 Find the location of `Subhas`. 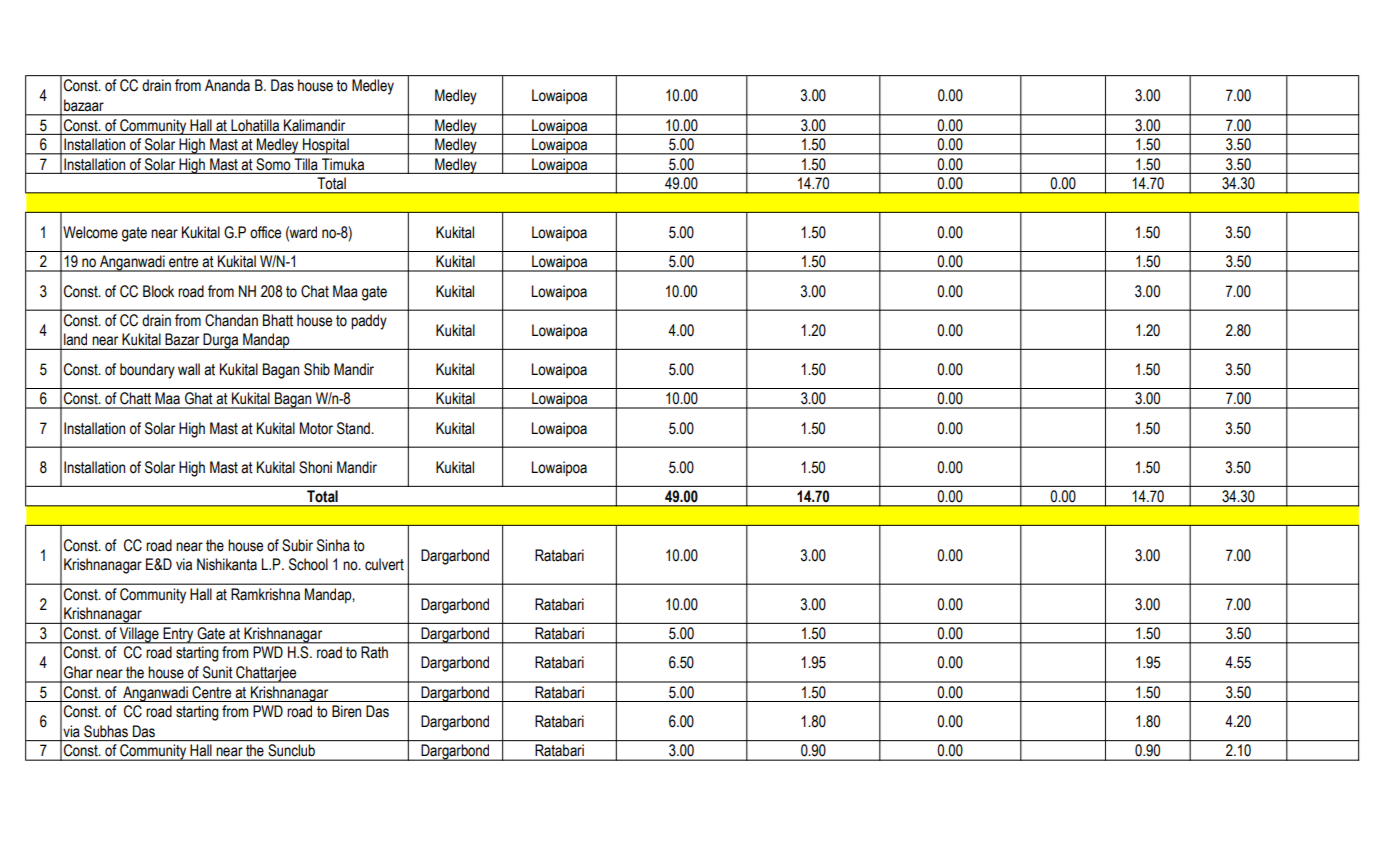

Subhas is located at coordinates (106, 731).
